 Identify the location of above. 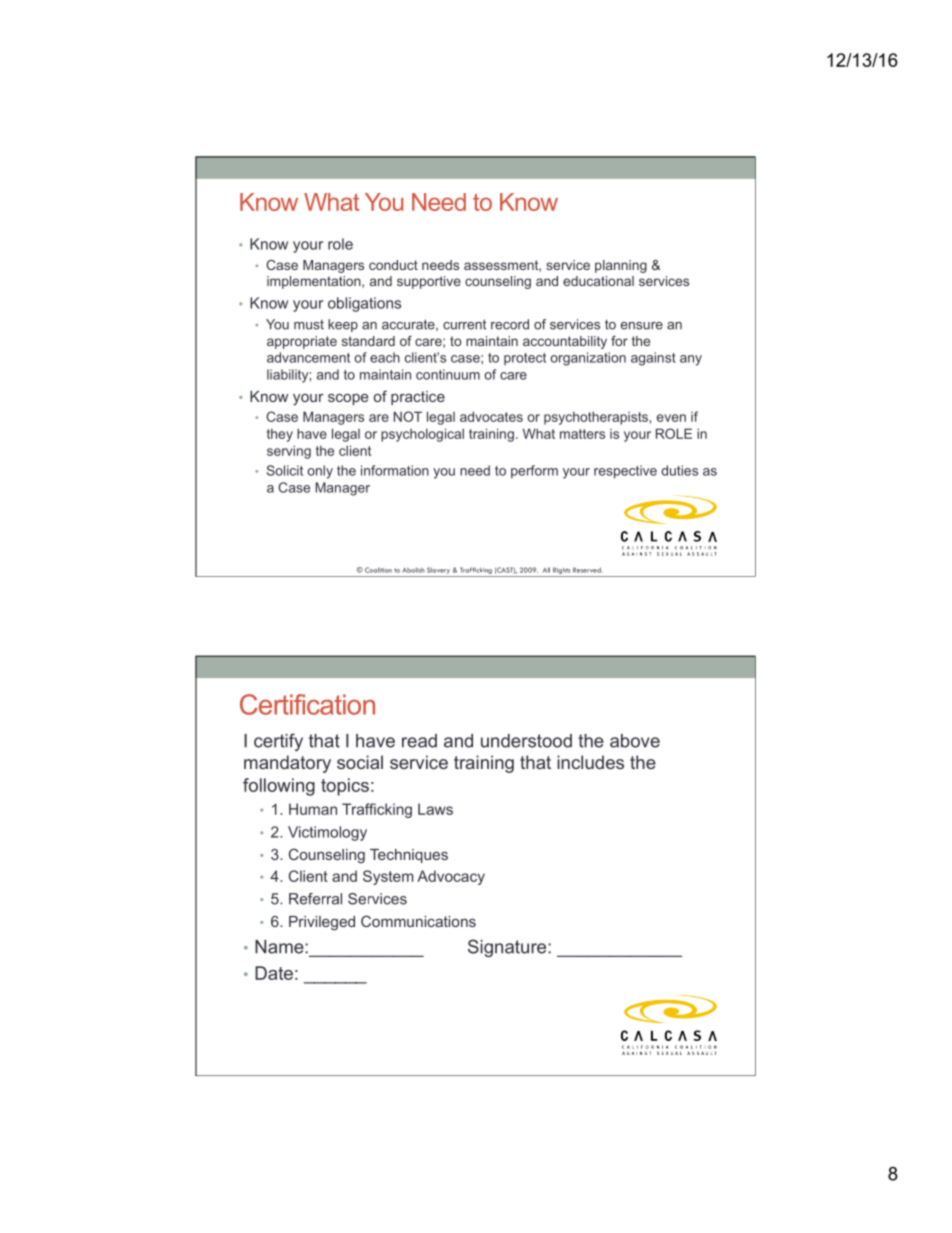
(635, 741).
